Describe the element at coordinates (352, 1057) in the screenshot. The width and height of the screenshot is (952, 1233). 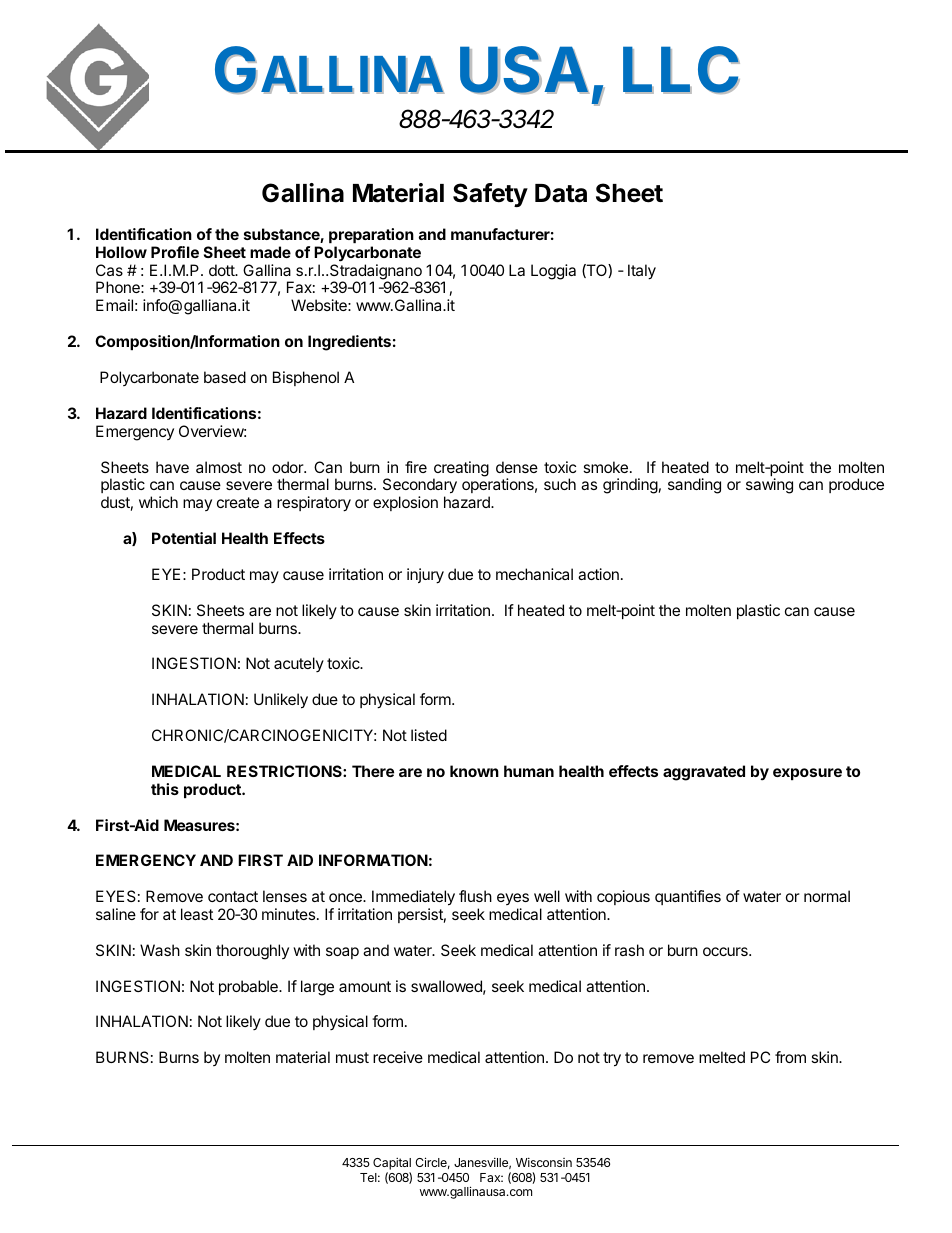
I see `must` at that location.
